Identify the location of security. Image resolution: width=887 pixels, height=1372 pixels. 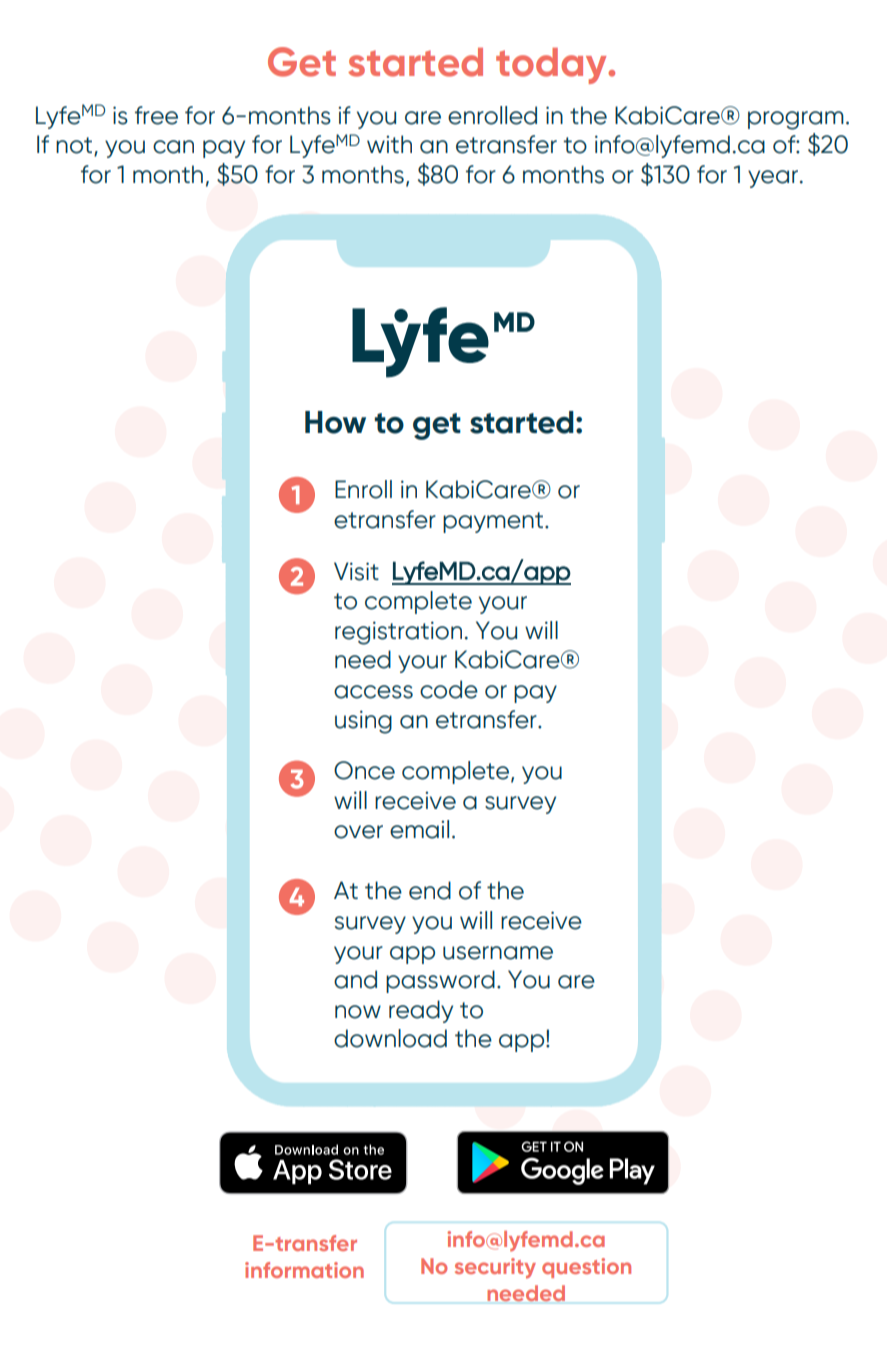
(495, 1268).
